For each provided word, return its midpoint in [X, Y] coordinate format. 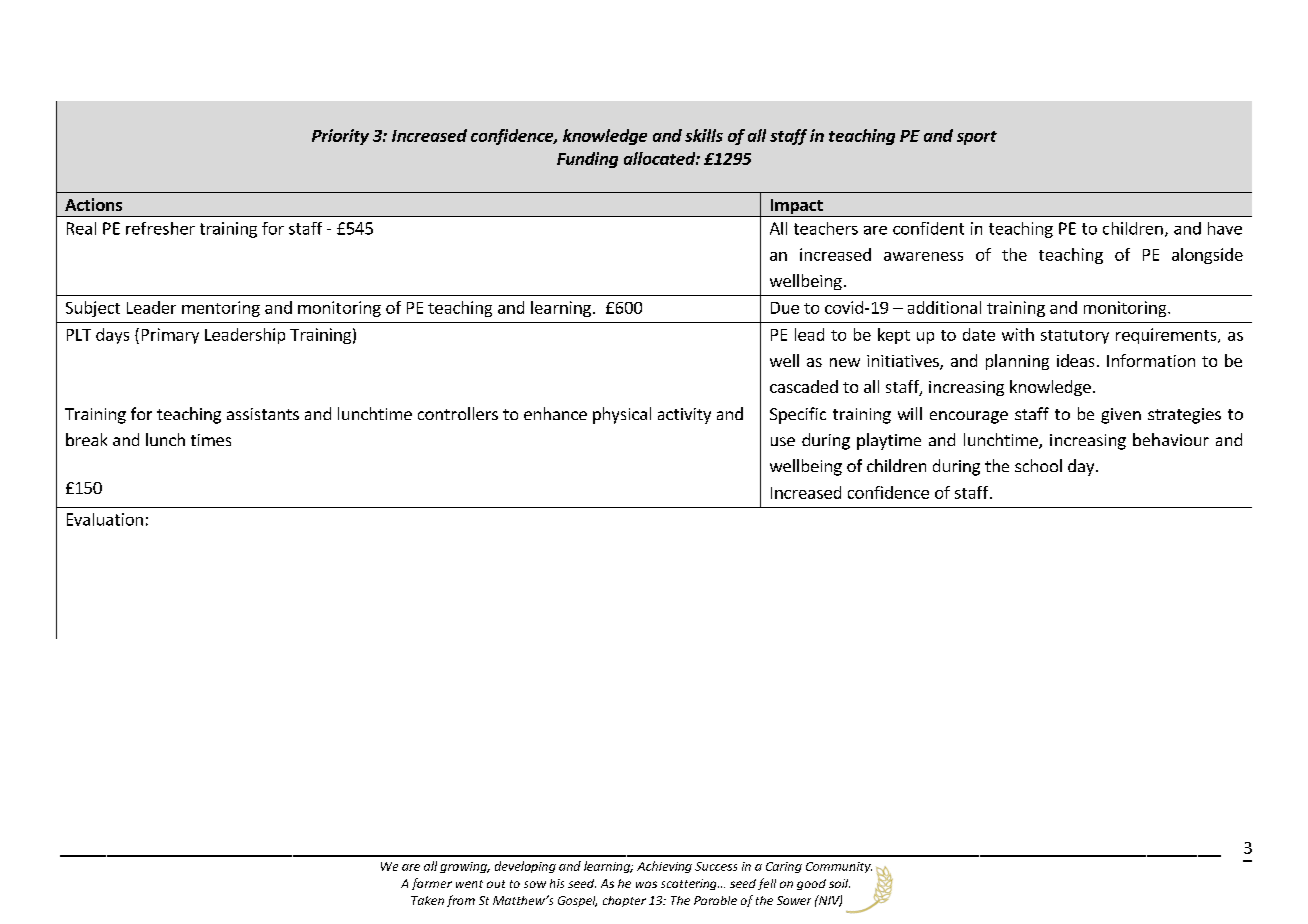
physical [622, 415]
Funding [587, 160]
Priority [340, 137]
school [1038, 465]
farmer [432, 884]
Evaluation [105, 519]
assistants [263, 414]
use [783, 441]
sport [977, 138]
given [1121, 416]
